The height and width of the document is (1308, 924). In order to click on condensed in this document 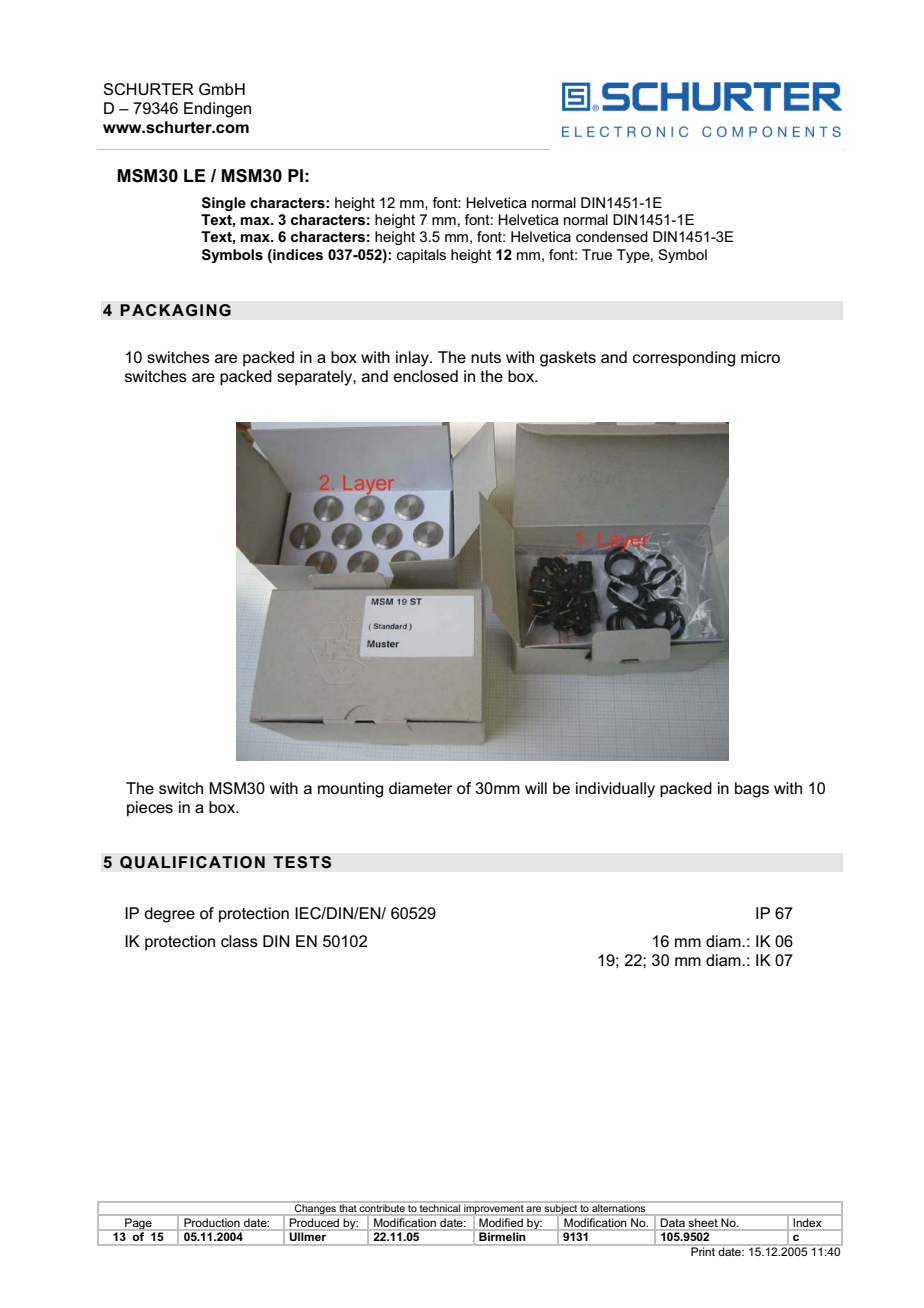, I will do `click(612, 236)`.
